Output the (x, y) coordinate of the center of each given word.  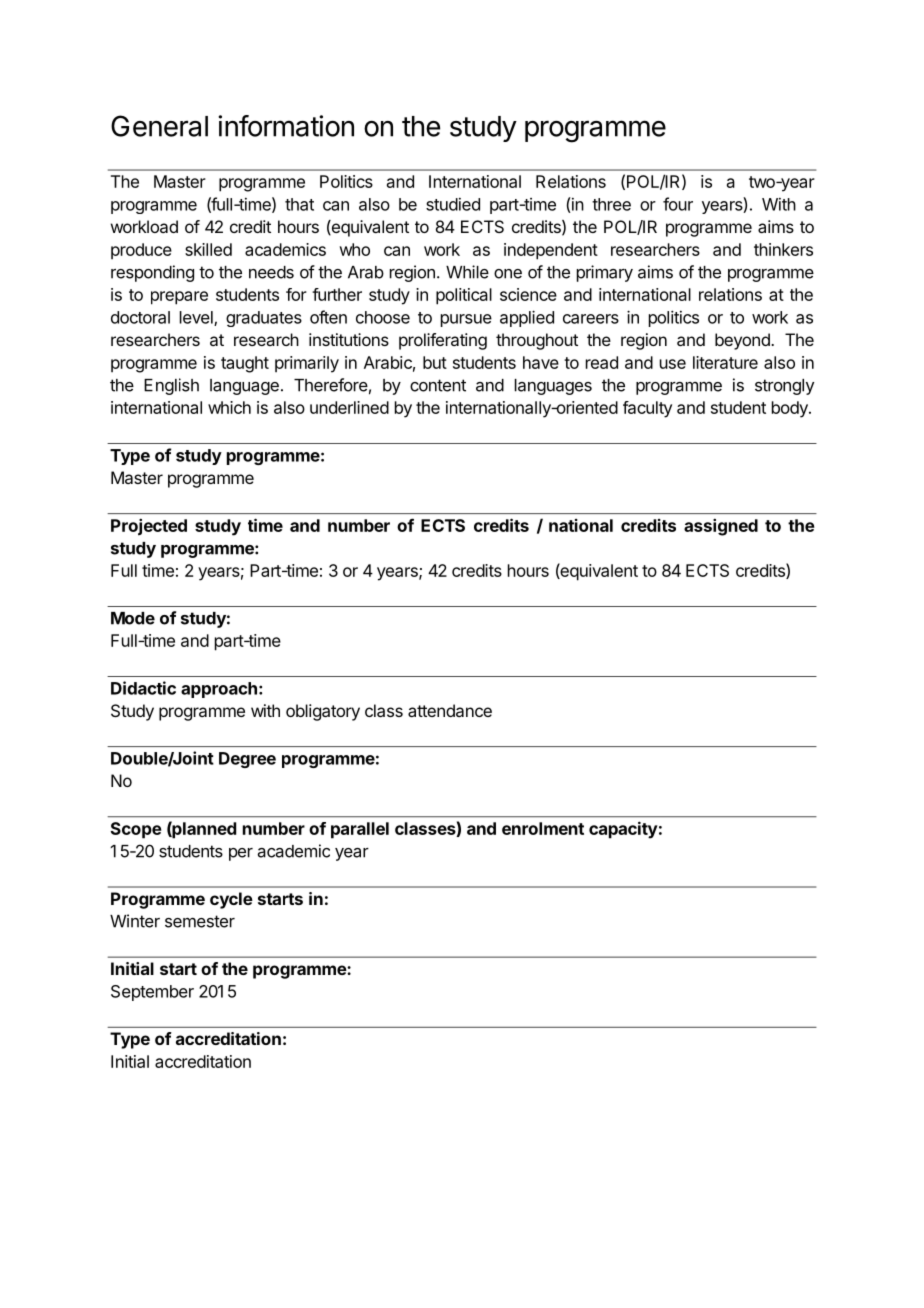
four (678, 204)
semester (200, 921)
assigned (721, 527)
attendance (450, 710)
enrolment (543, 828)
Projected (149, 527)
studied (453, 204)
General (159, 126)
